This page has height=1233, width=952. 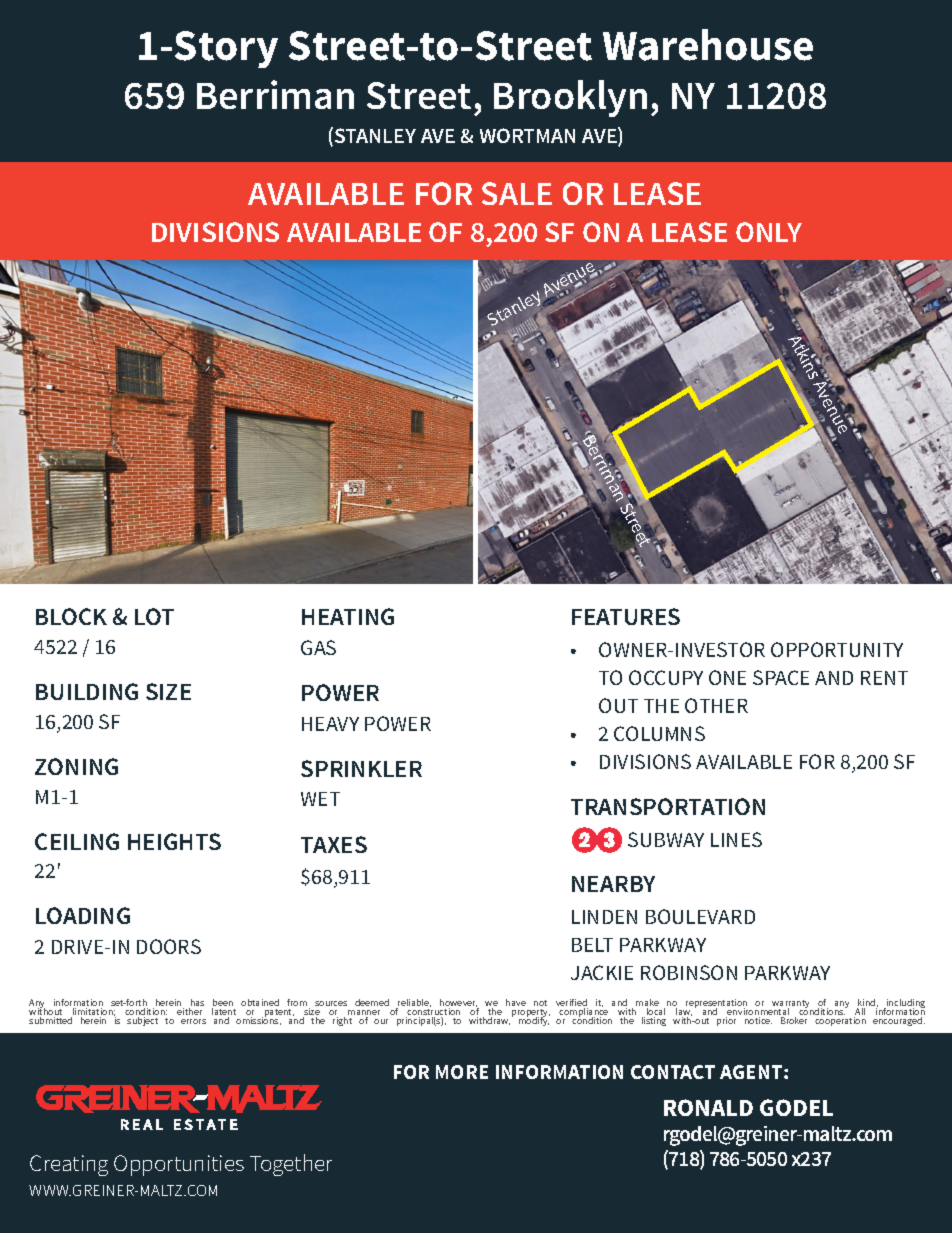 I want to click on ONLY, so click(x=769, y=232).
